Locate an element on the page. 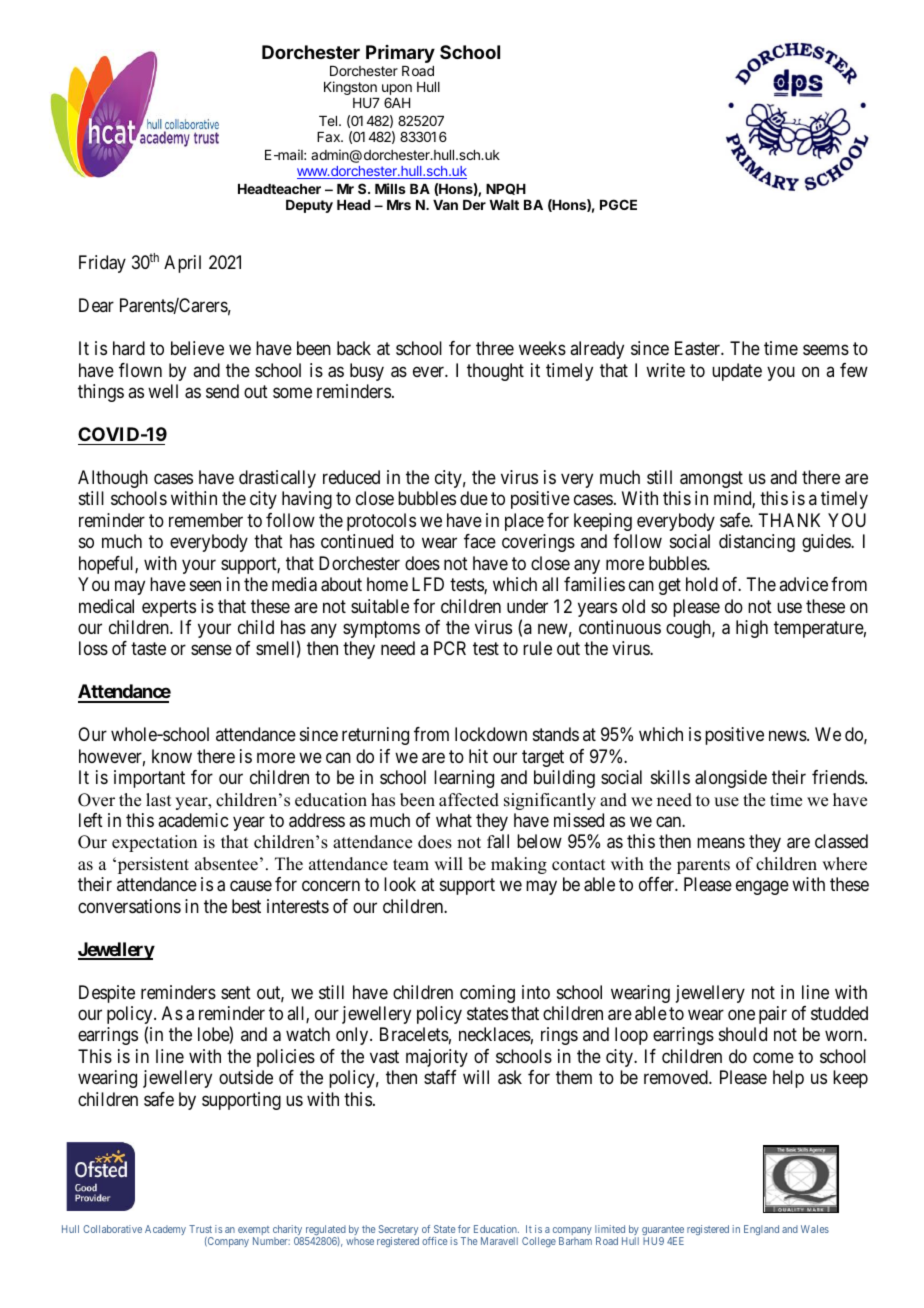 The height and width of the document is (1308, 924). England is located at coordinates (761, 1230).
